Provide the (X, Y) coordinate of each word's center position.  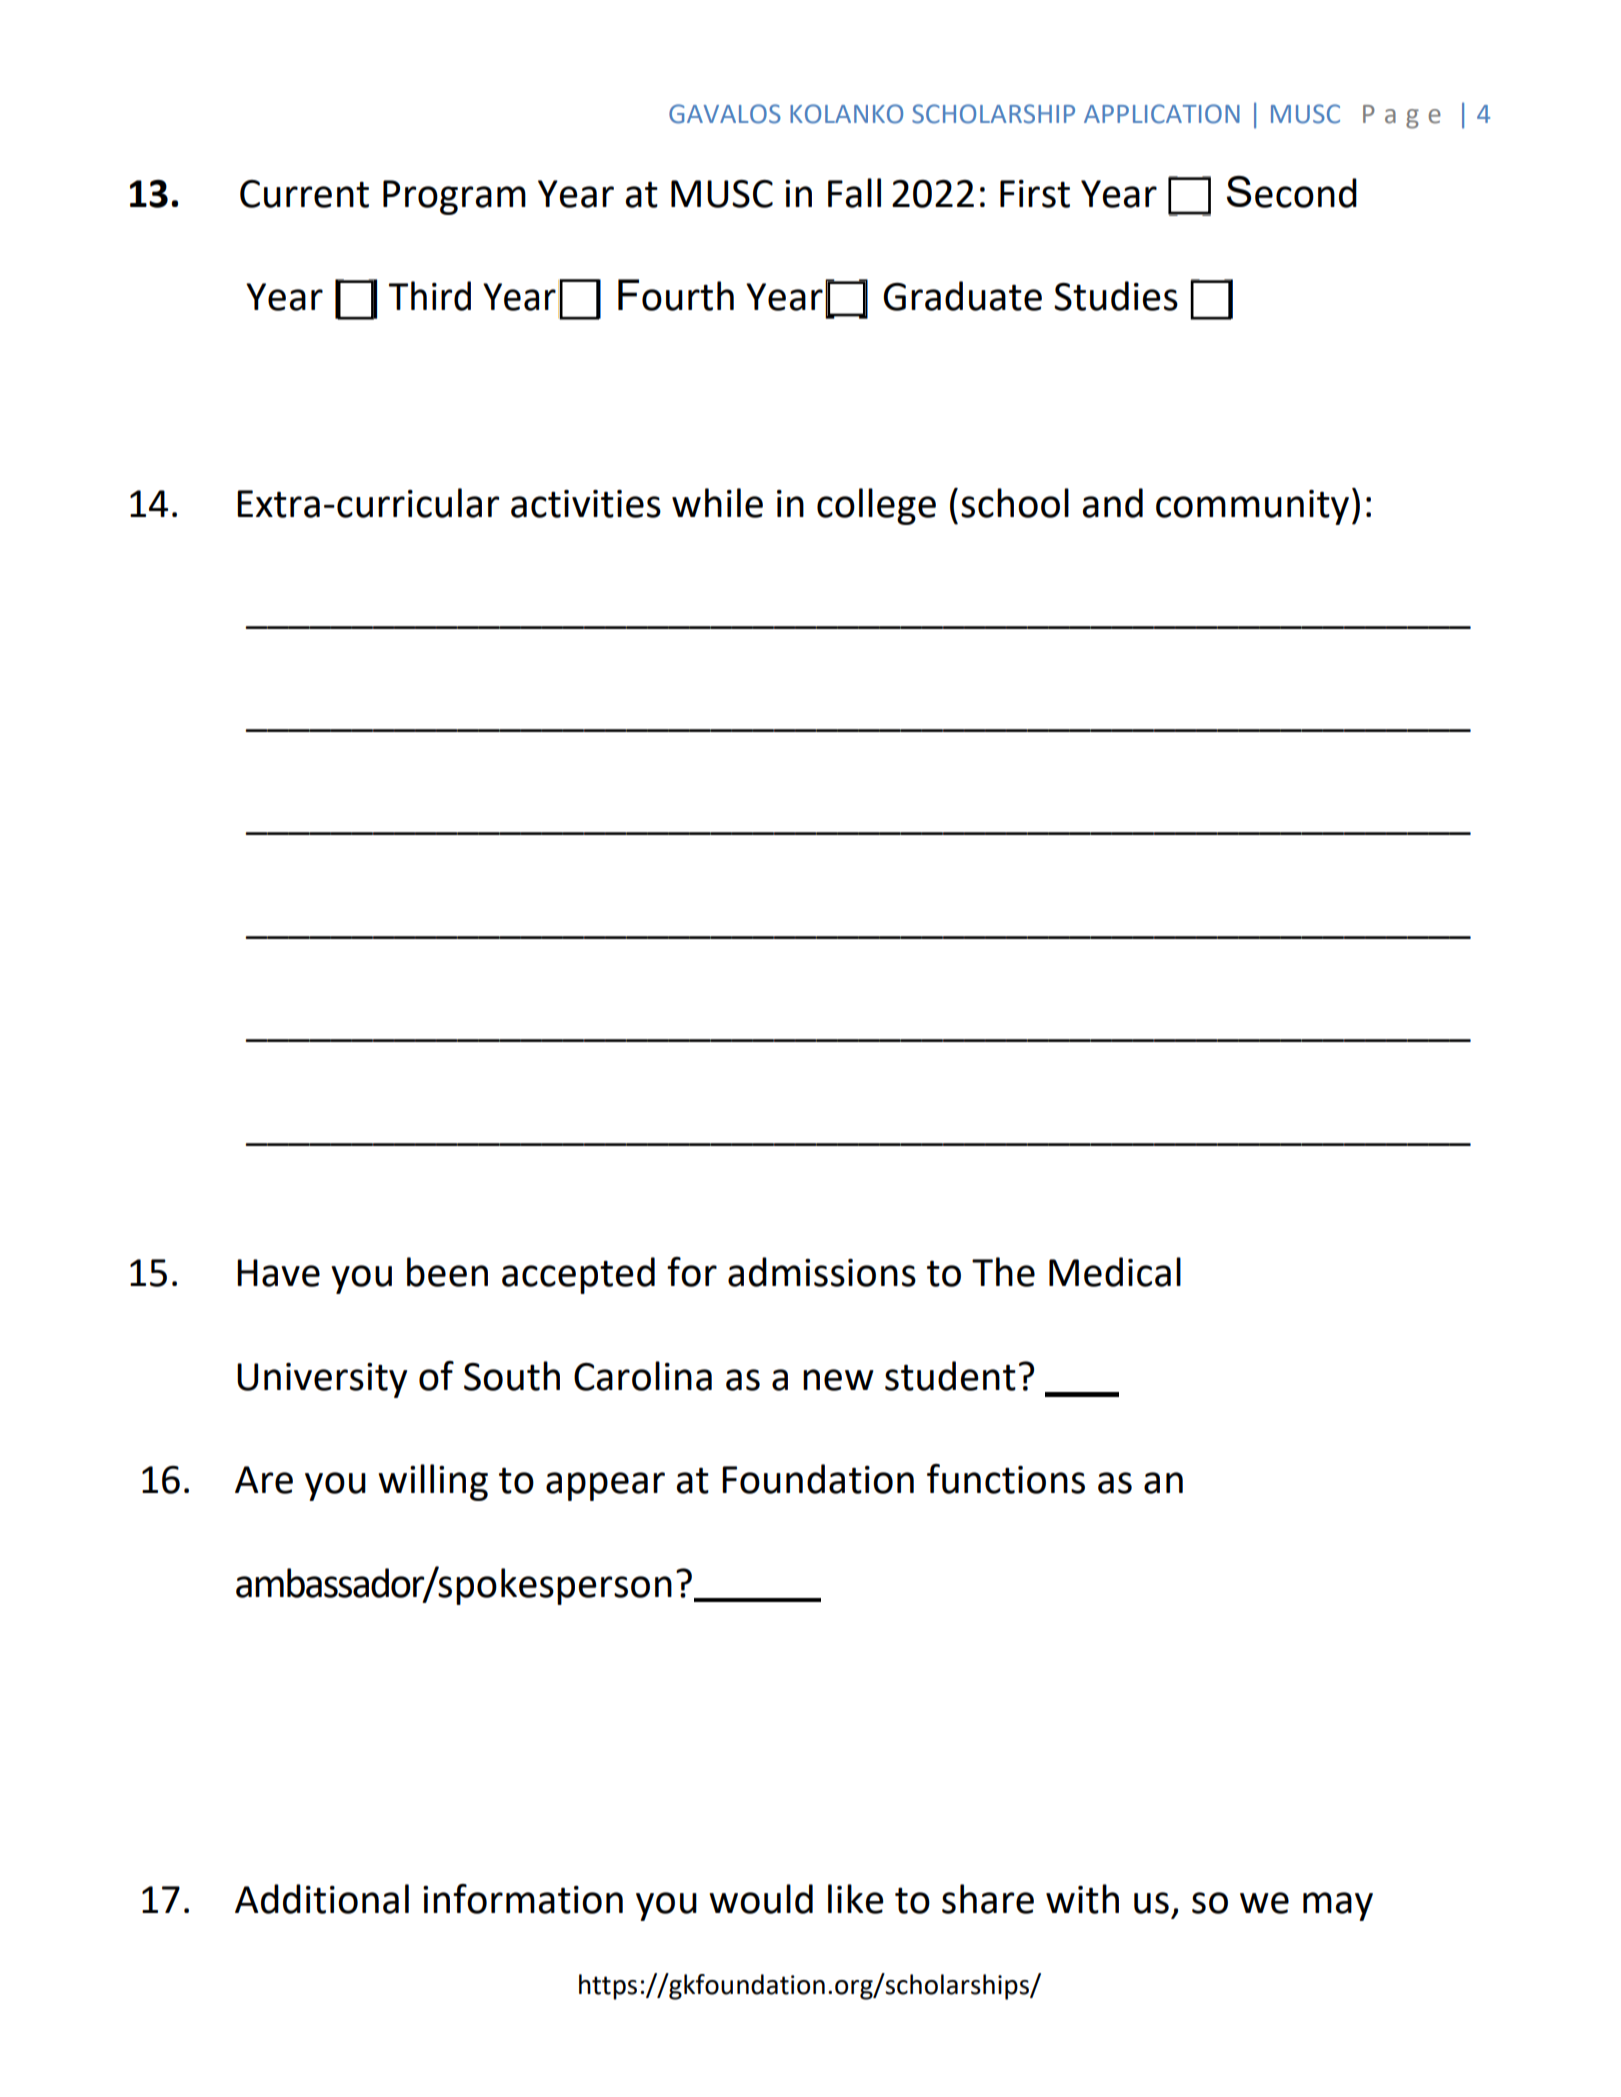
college (876, 506)
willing (433, 1482)
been (447, 1272)
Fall (854, 193)
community (1252, 507)
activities (586, 504)
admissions (822, 1272)
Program (454, 197)
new (838, 1380)
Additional (322, 1899)
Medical (1115, 1272)
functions (1006, 1479)
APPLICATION (1162, 114)
